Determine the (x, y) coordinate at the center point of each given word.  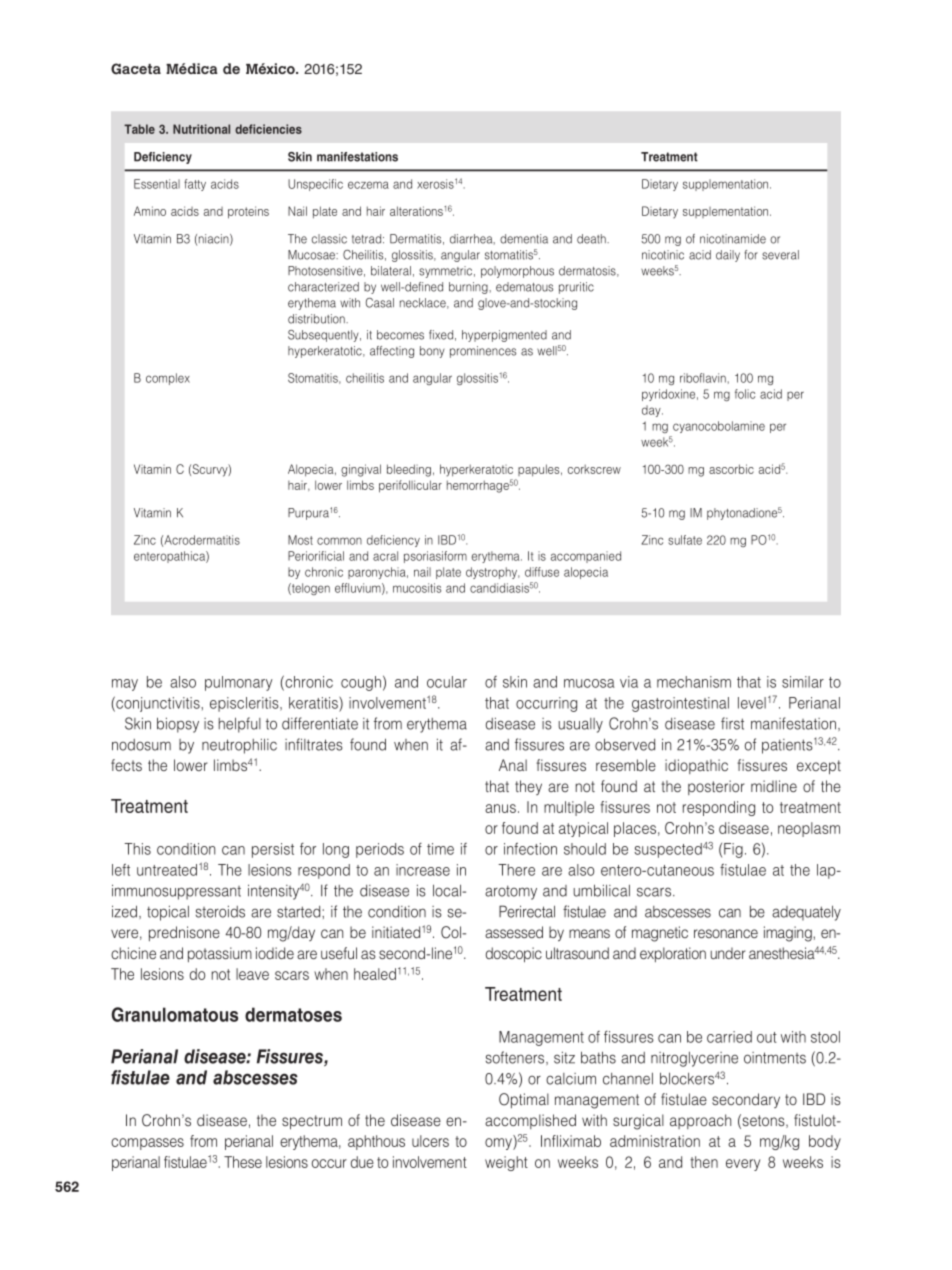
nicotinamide (733, 239)
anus (500, 808)
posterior (716, 787)
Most (300, 540)
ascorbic (731, 469)
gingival (361, 470)
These (243, 1162)
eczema (368, 185)
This (137, 849)
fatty (195, 185)
